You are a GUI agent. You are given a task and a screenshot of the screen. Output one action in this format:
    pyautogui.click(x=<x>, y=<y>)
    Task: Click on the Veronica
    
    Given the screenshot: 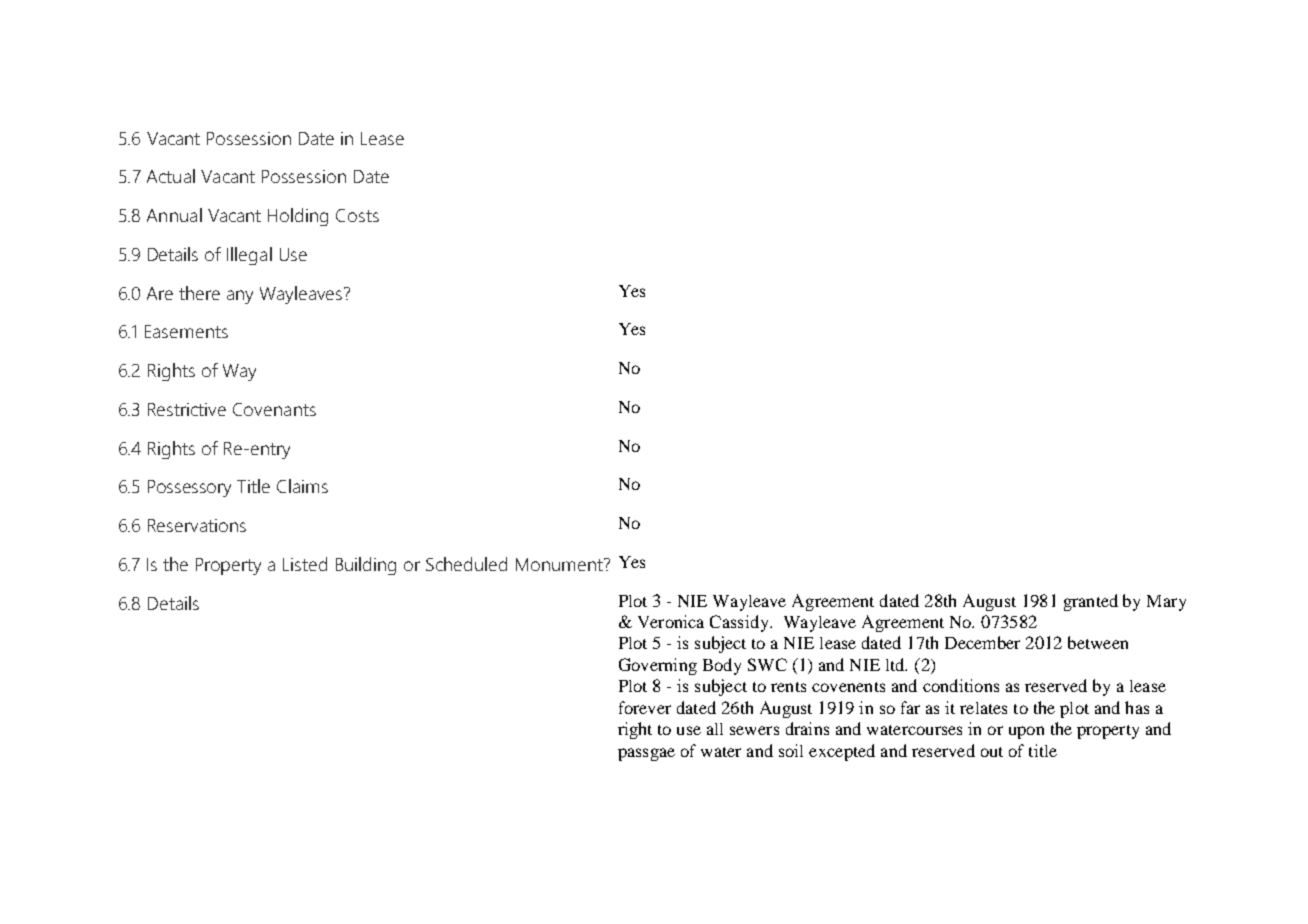 What is the action you would take?
    pyautogui.click(x=671, y=621)
